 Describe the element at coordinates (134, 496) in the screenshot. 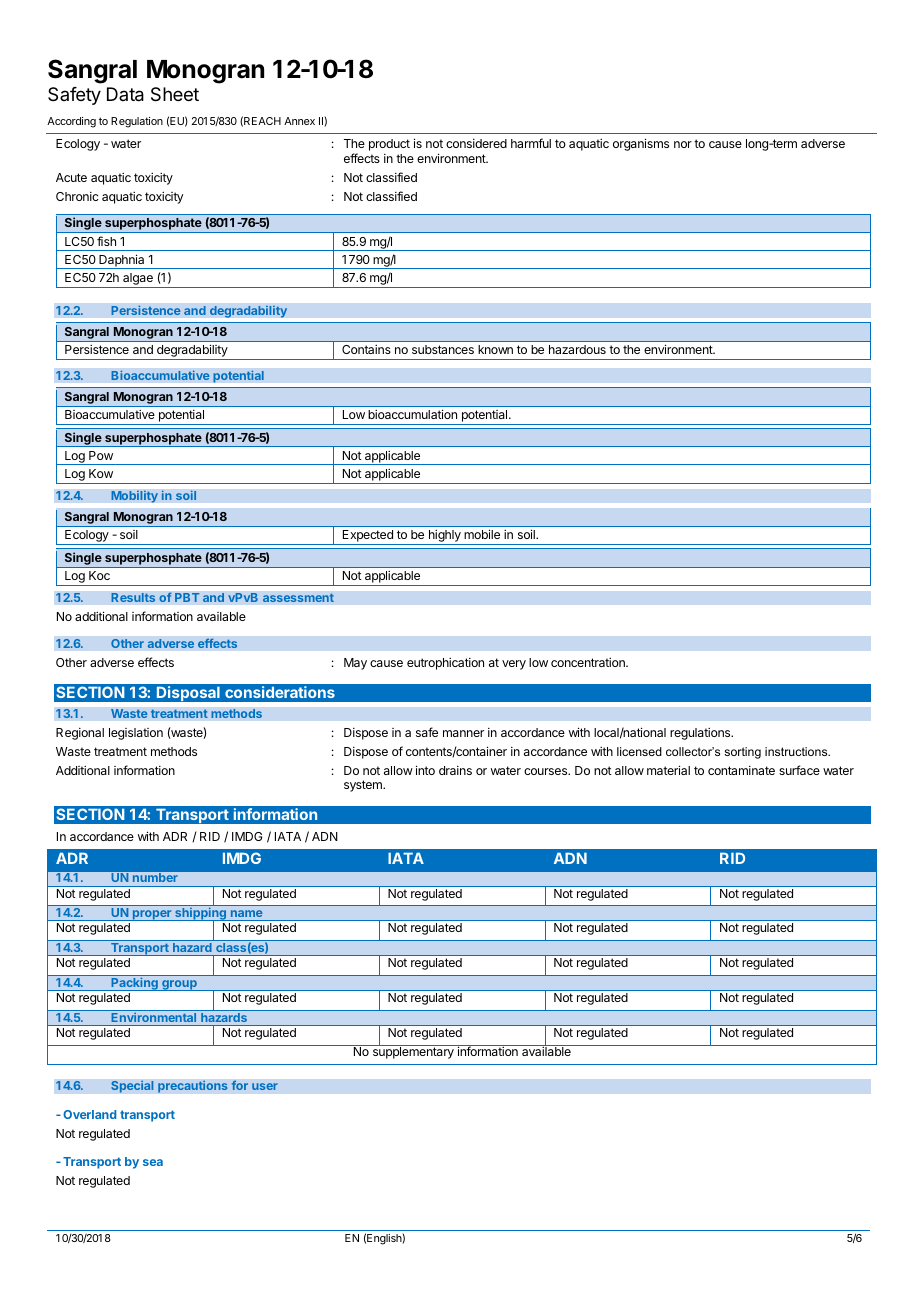

I see `Mobility` at that location.
